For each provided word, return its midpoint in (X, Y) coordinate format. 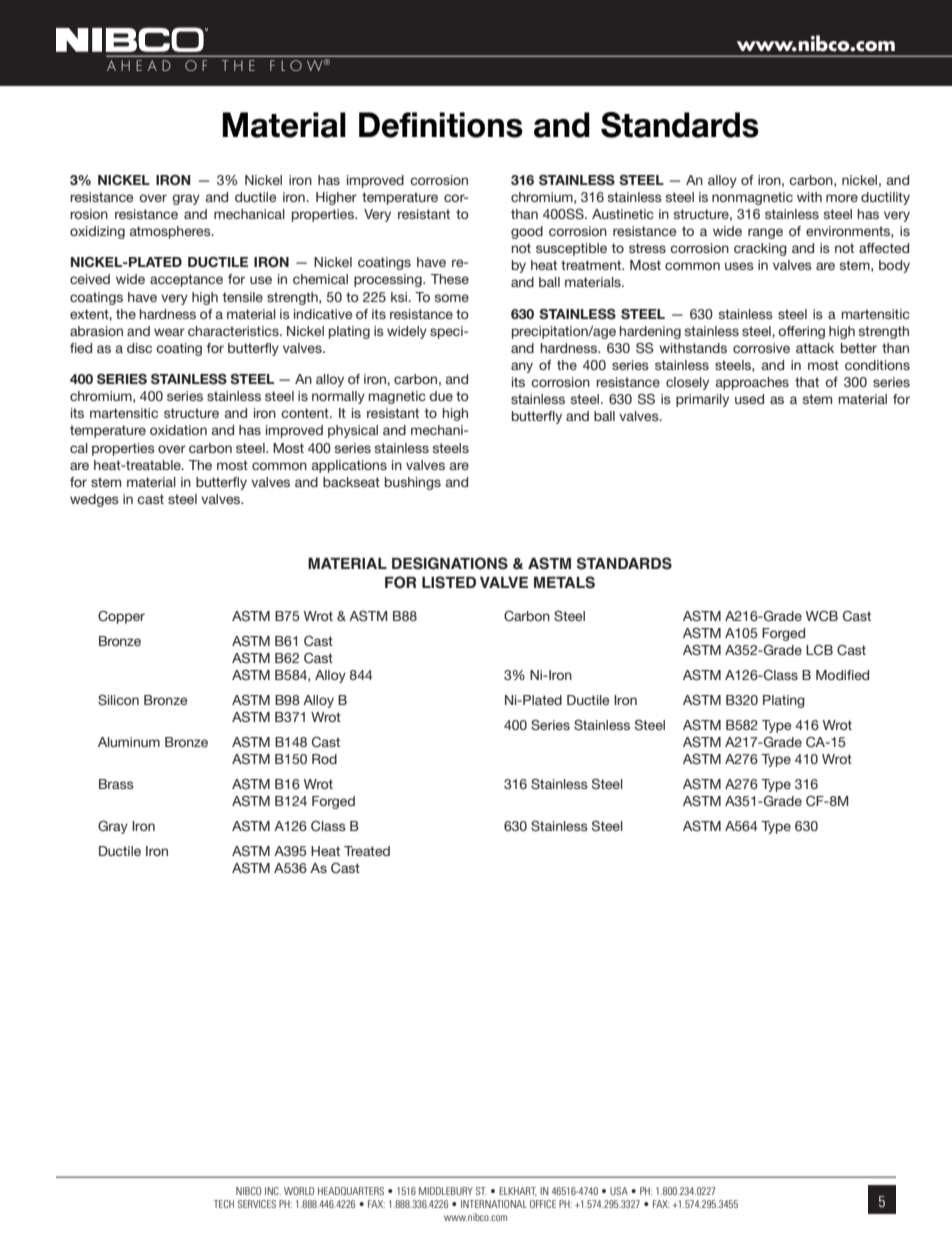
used (749, 399)
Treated (367, 851)
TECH (224, 1204)
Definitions (441, 125)
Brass (116, 784)
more (842, 198)
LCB (819, 650)
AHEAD (139, 65)
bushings (413, 483)
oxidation (178, 430)
